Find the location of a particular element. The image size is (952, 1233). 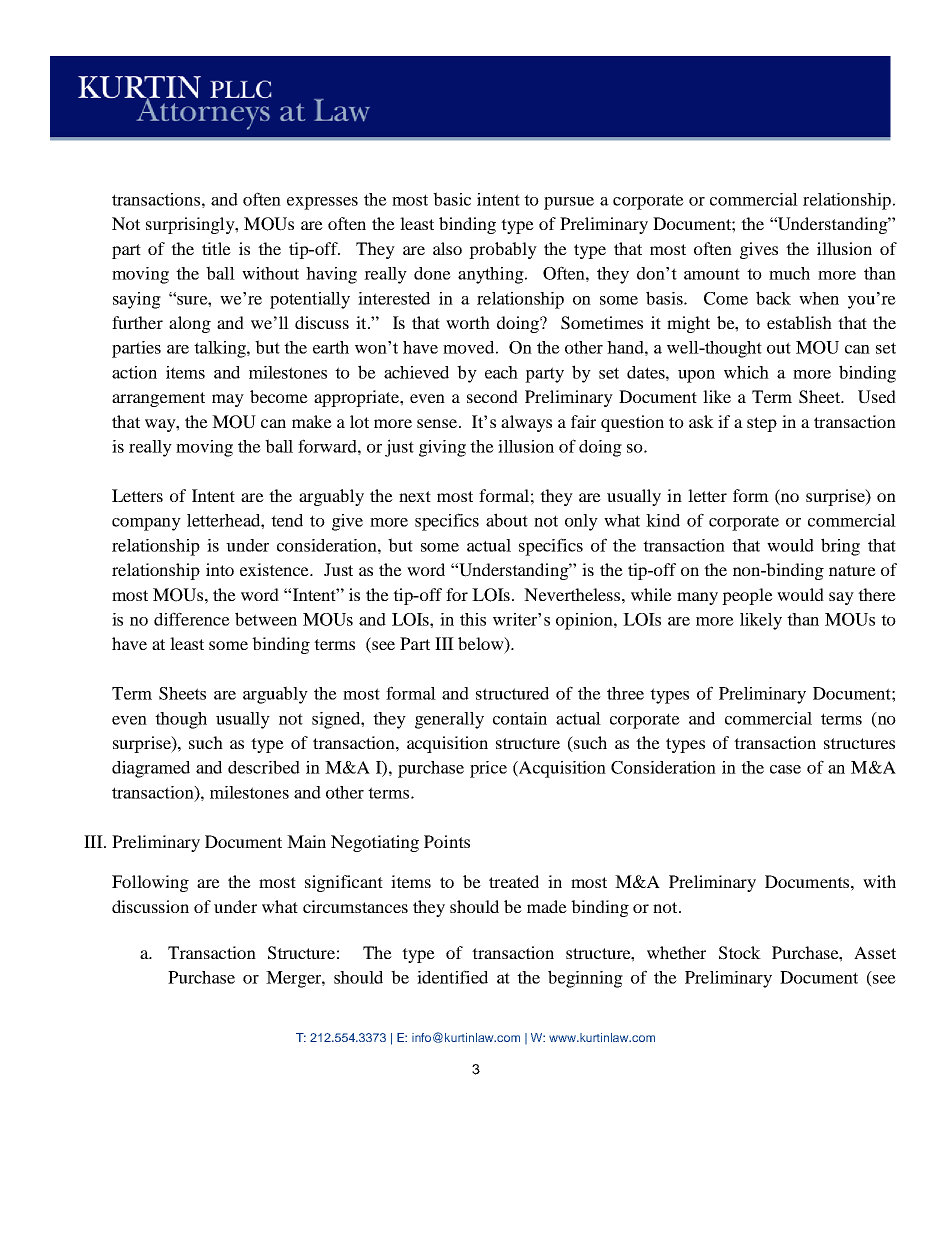

people is located at coordinates (747, 596).
